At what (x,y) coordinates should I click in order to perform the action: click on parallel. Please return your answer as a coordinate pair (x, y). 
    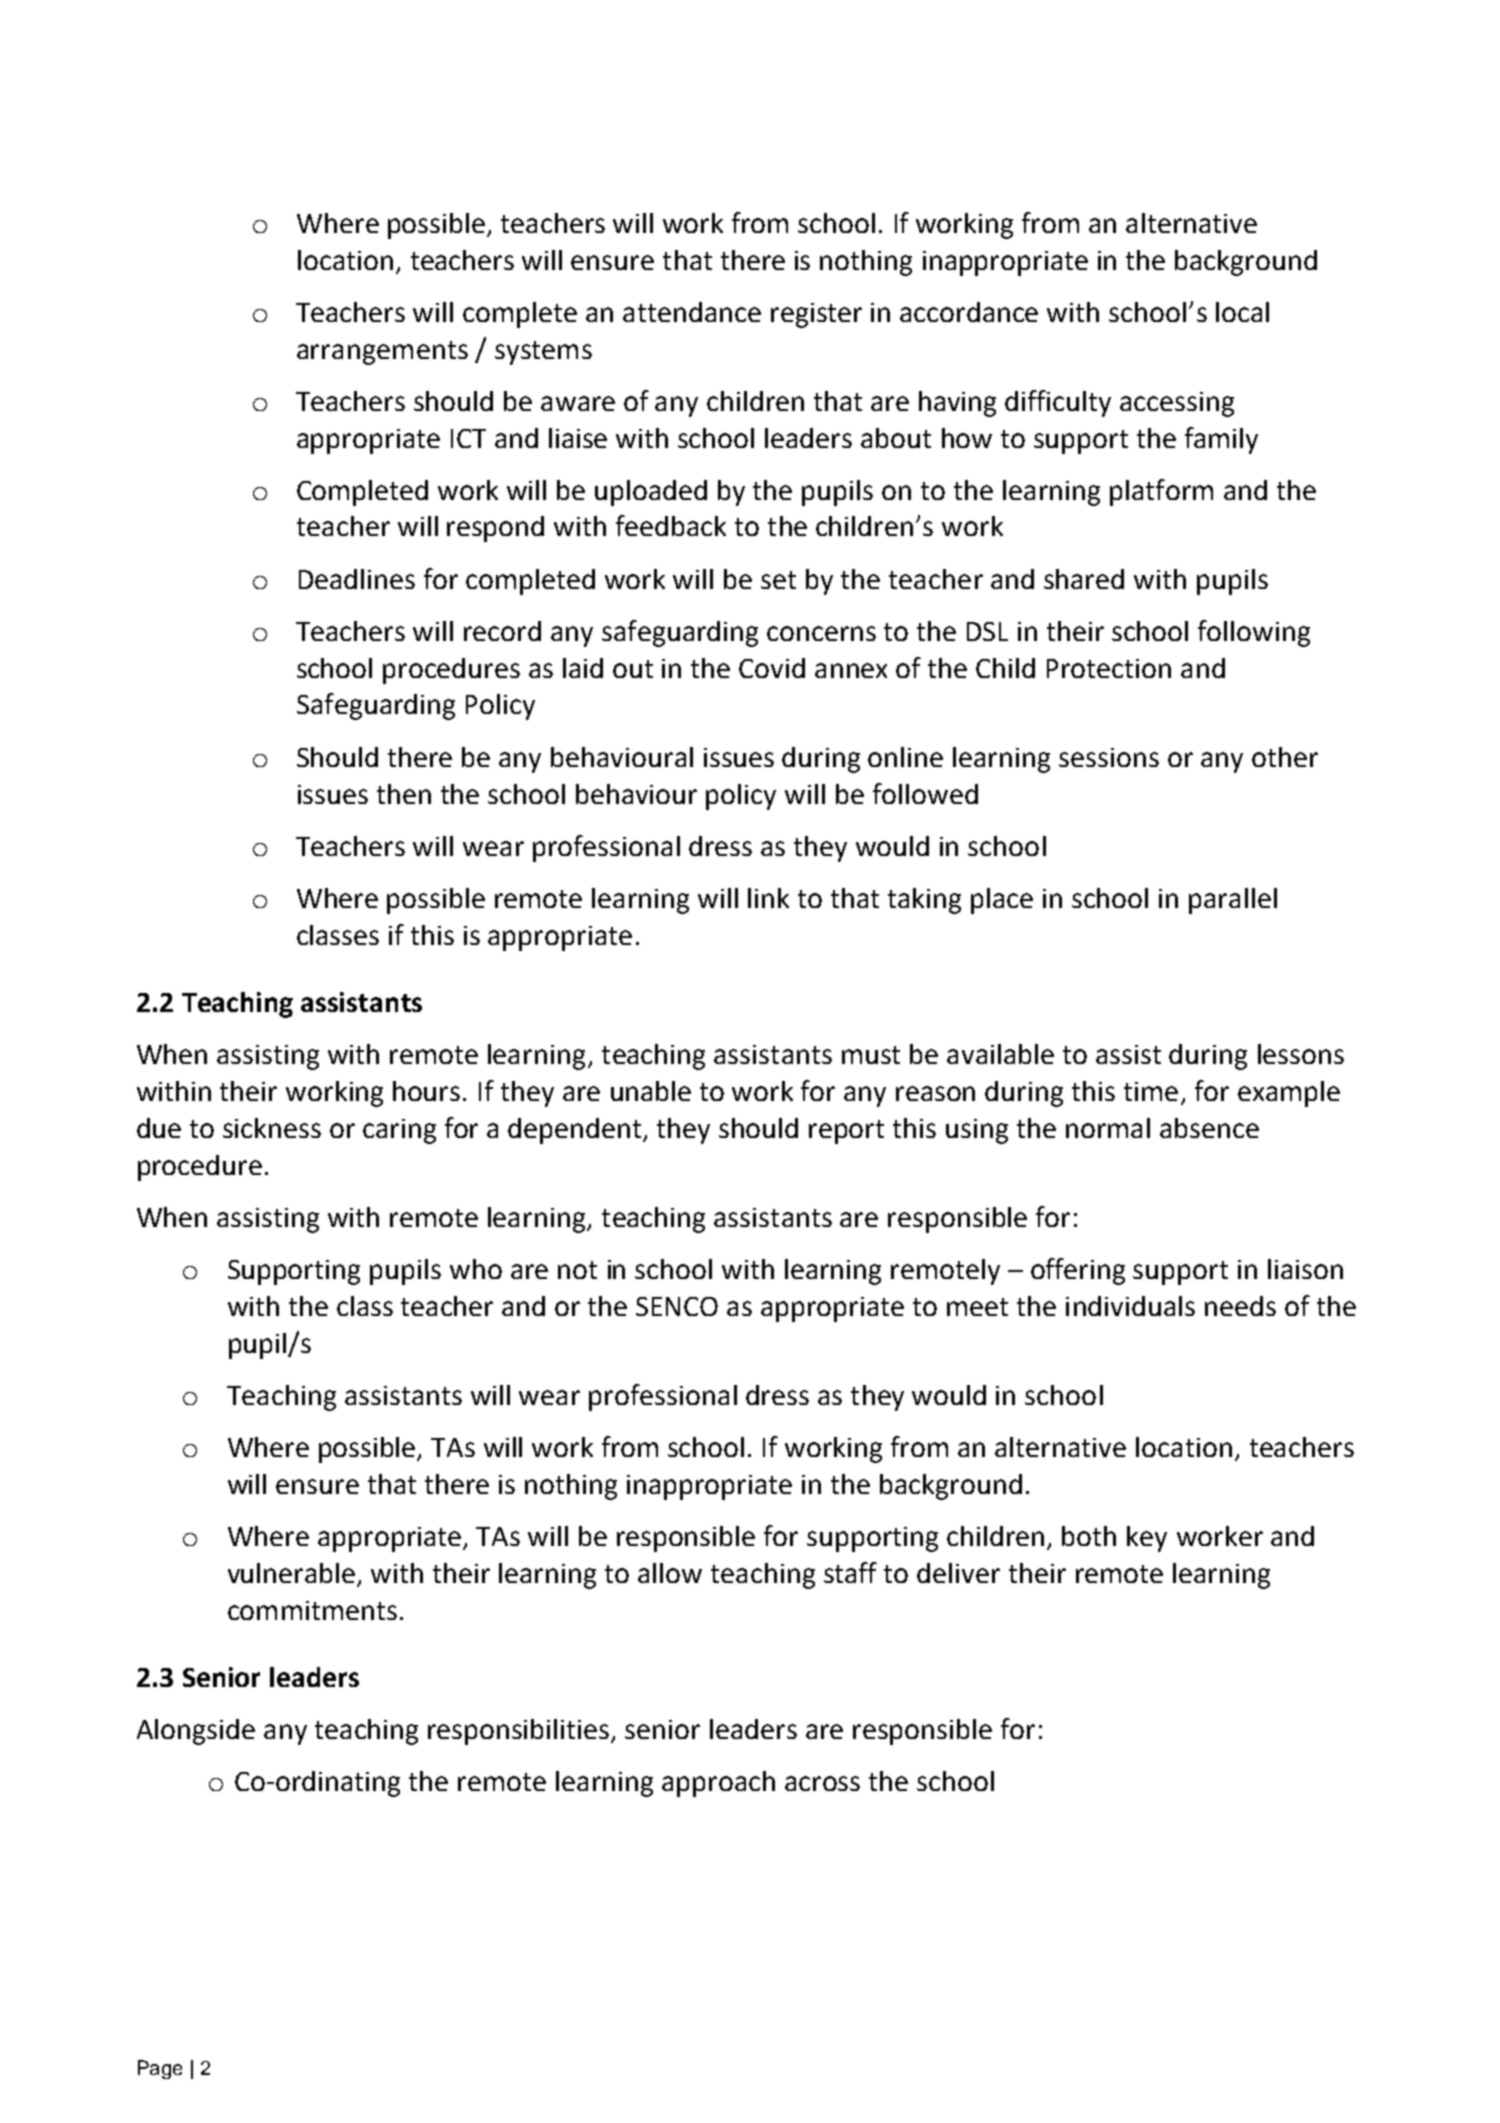
    Looking at the image, I should click on (1233, 901).
